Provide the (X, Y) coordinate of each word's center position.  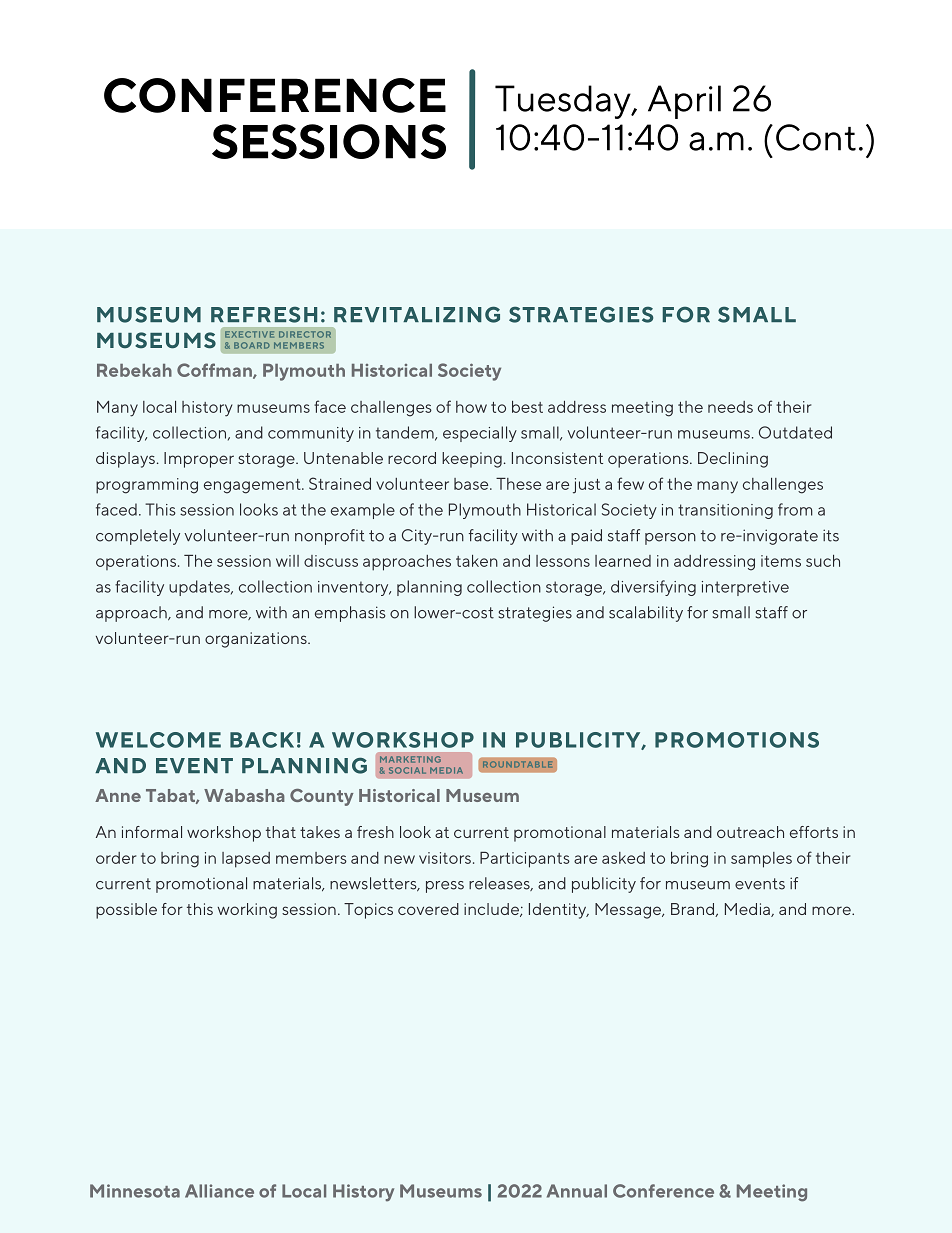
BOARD (252, 345)
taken (477, 561)
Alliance (219, 1191)
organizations (257, 640)
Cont (816, 137)
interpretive (745, 588)
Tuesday (564, 102)
